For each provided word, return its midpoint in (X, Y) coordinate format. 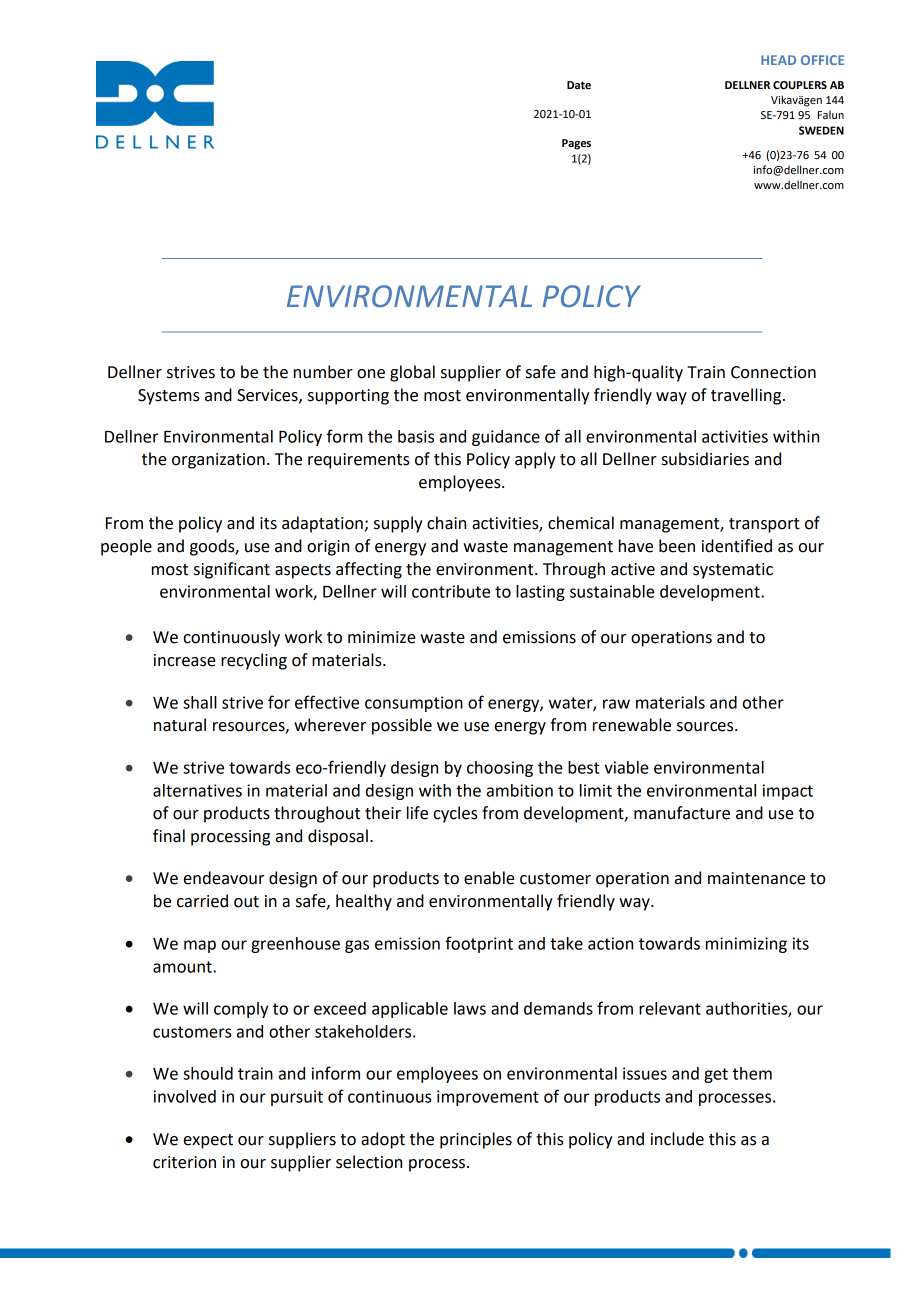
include (677, 1139)
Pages (576, 144)
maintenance (756, 878)
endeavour (224, 878)
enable (489, 878)
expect (208, 1141)
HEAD (778, 60)
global (412, 373)
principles (476, 1140)
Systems (169, 397)
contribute (451, 591)
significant (232, 570)
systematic (733, 571)
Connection (773, 372)
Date (579, 85)
